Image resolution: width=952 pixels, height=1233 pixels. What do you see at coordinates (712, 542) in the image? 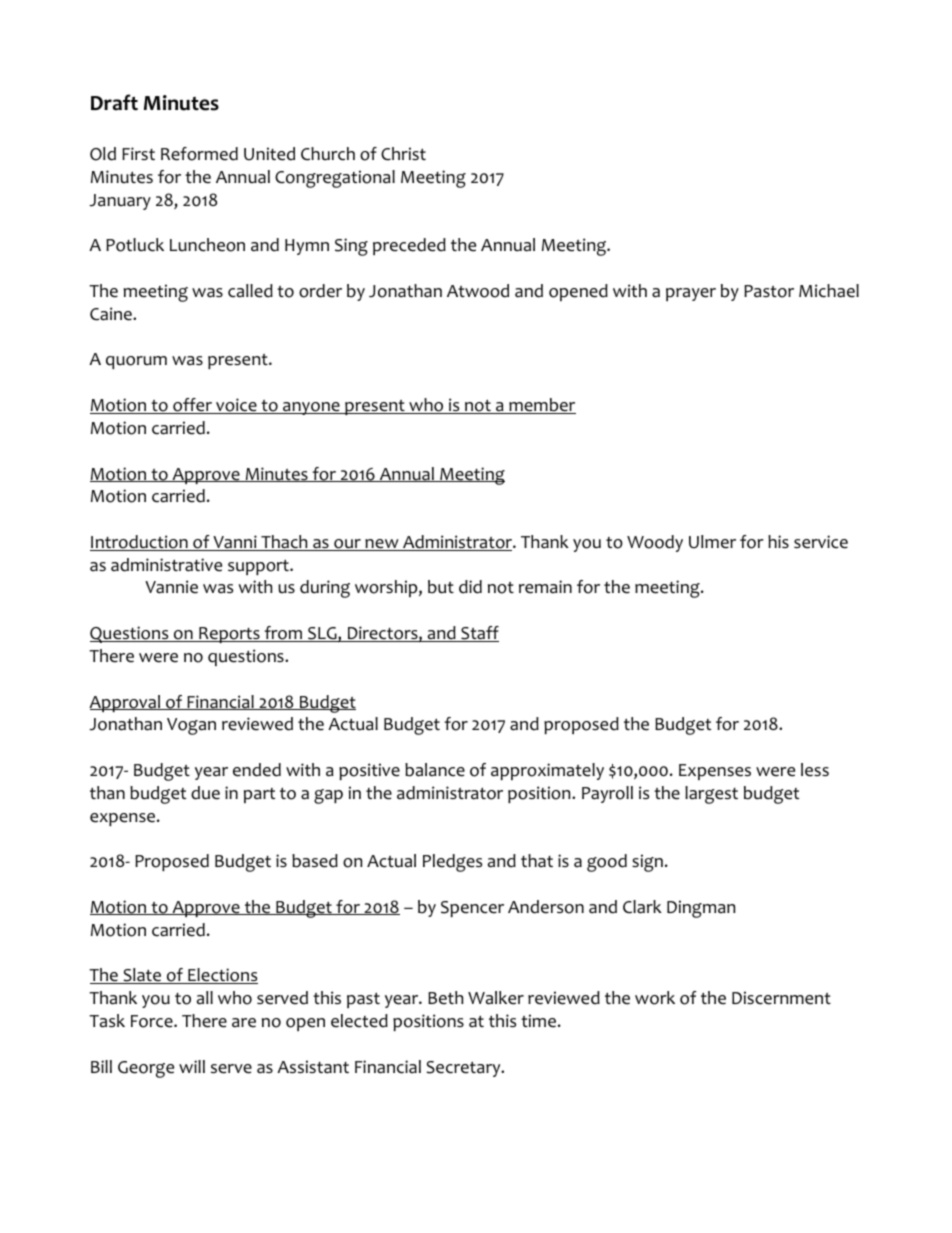
I see `Ulmer` at bounding box center [712, 542].
